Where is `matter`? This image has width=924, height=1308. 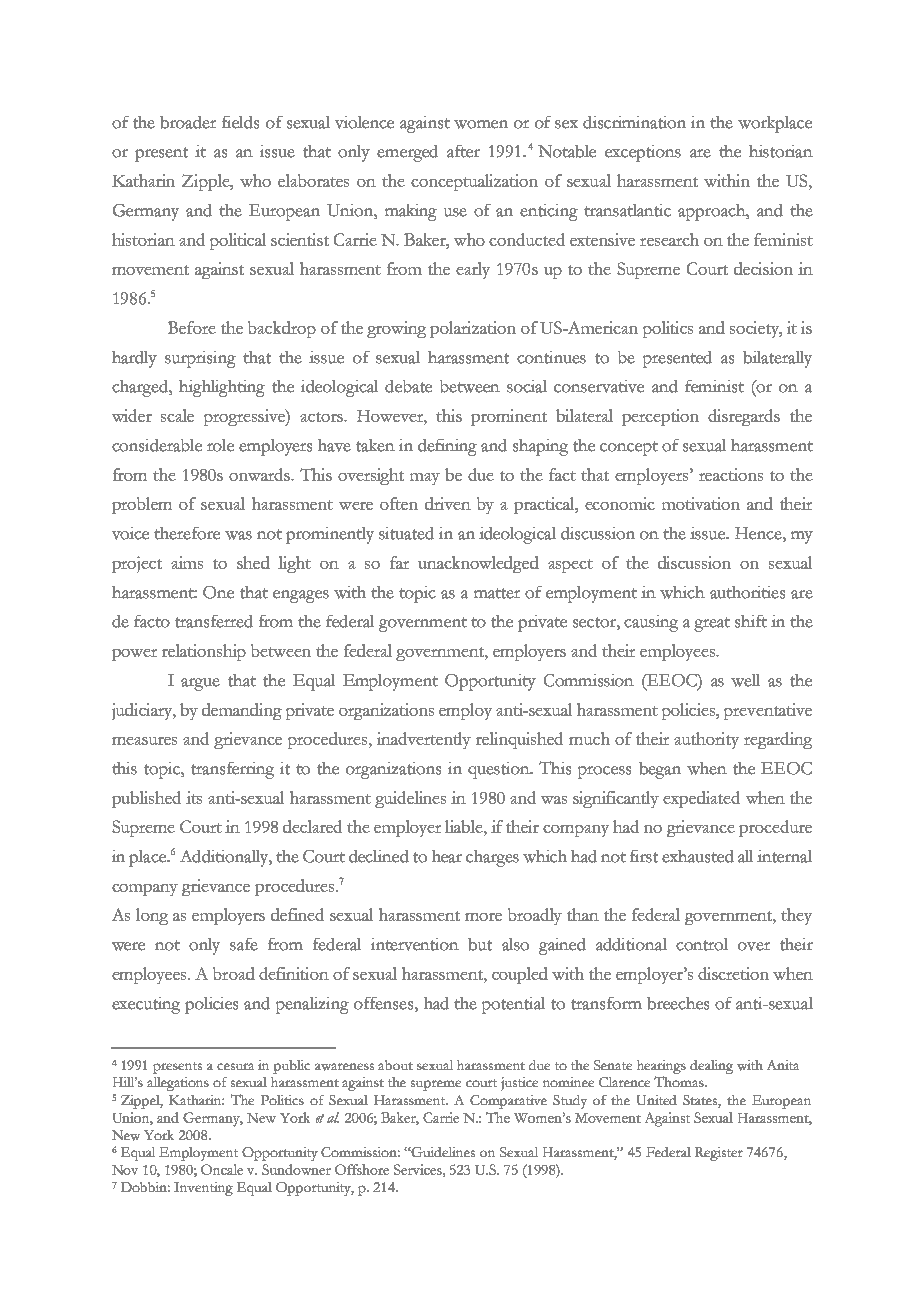
matter is located at coordinates (497, 593).
